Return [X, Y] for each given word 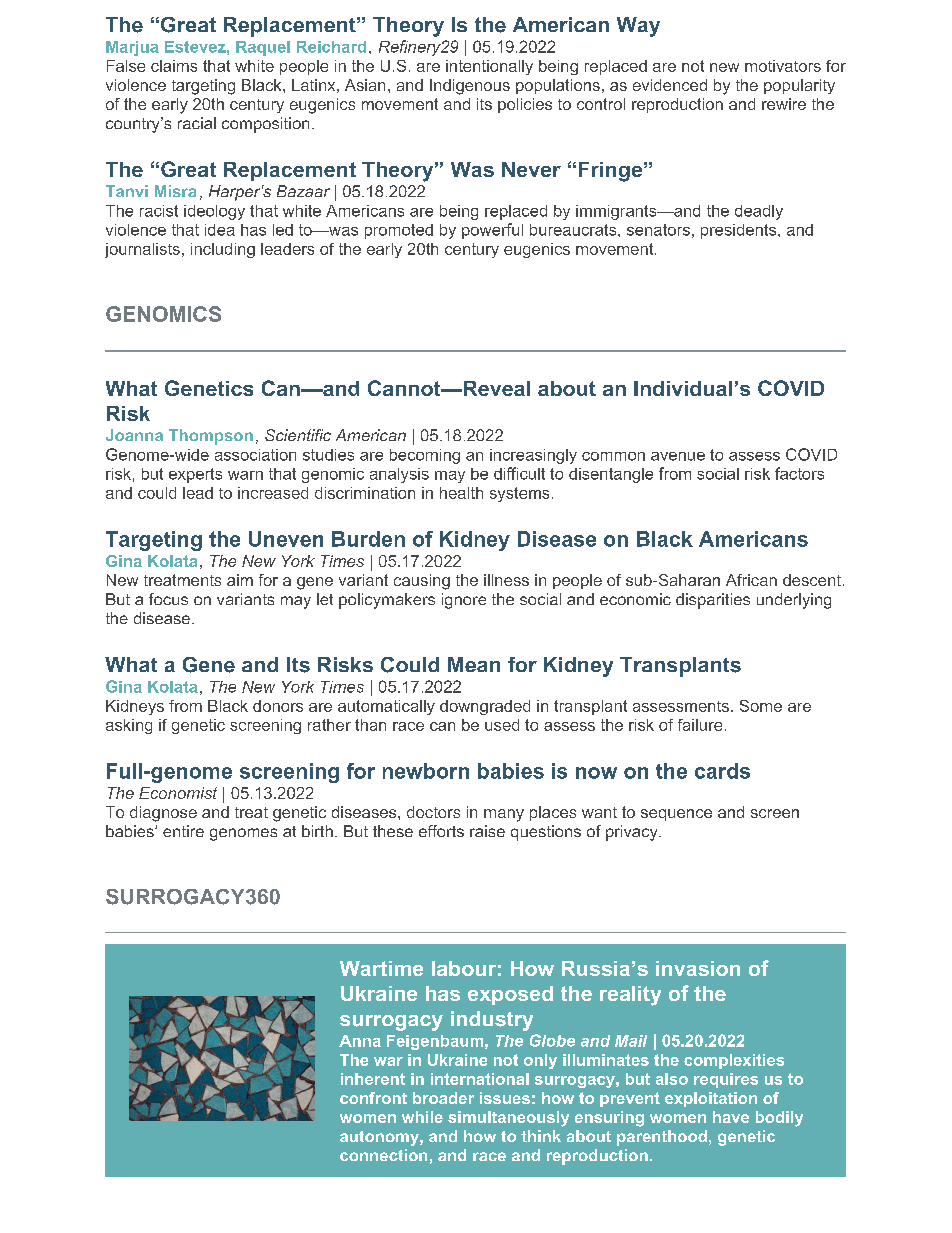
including [223, 250]
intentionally [489, 67]
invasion [698, 968]
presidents [740, 231]
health [461, 493]
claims [174, 66]
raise [487, 831]
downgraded [485, 707]
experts [195, 475]
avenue [678, 456]
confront [373, 1098]
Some [761, 706]
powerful [492, 231]
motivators [783, 66]
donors [278, 706]
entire [183, 831]
